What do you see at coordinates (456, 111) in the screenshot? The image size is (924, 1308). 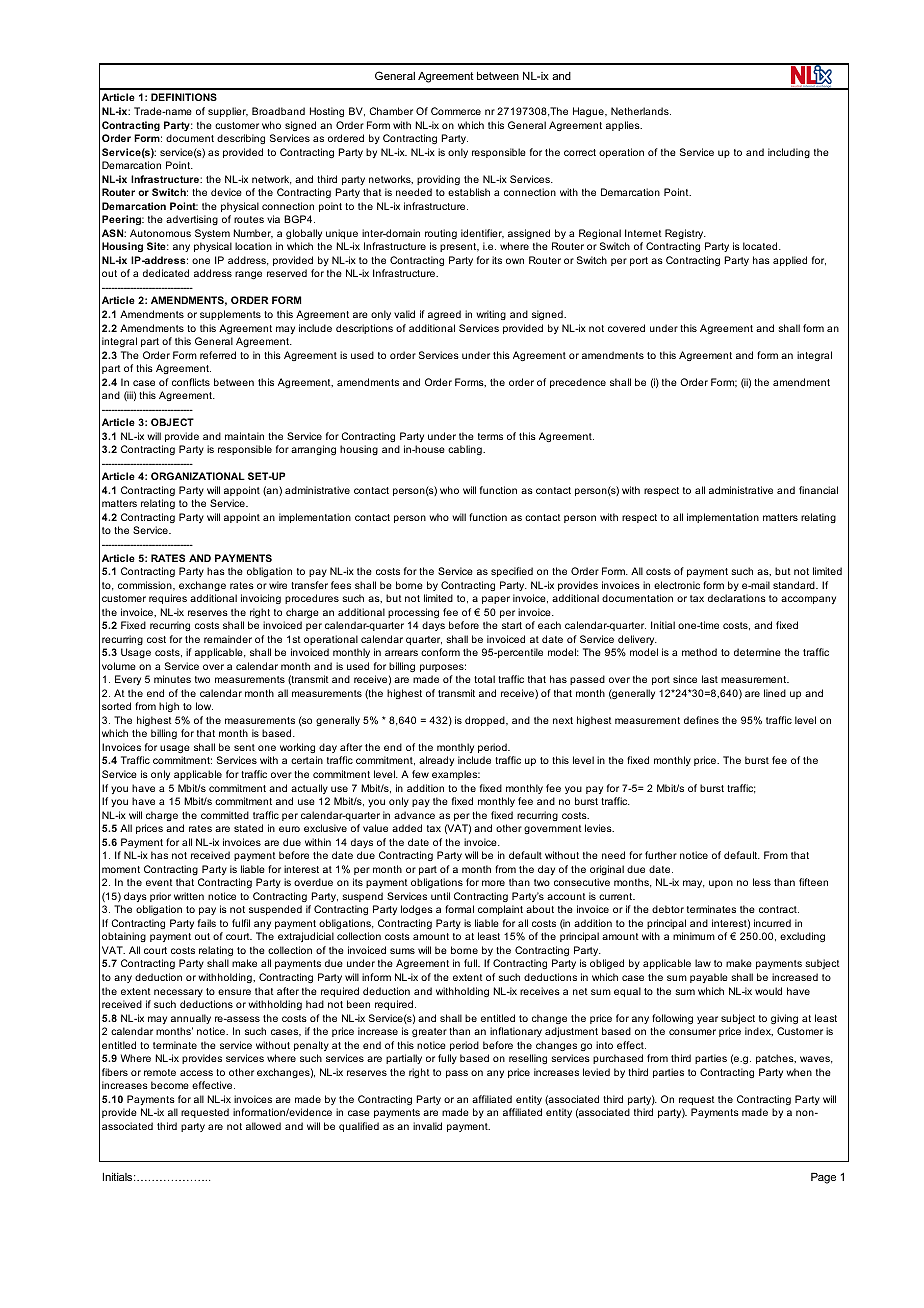 I see `Commerce` at bounding box center [456, 111].
